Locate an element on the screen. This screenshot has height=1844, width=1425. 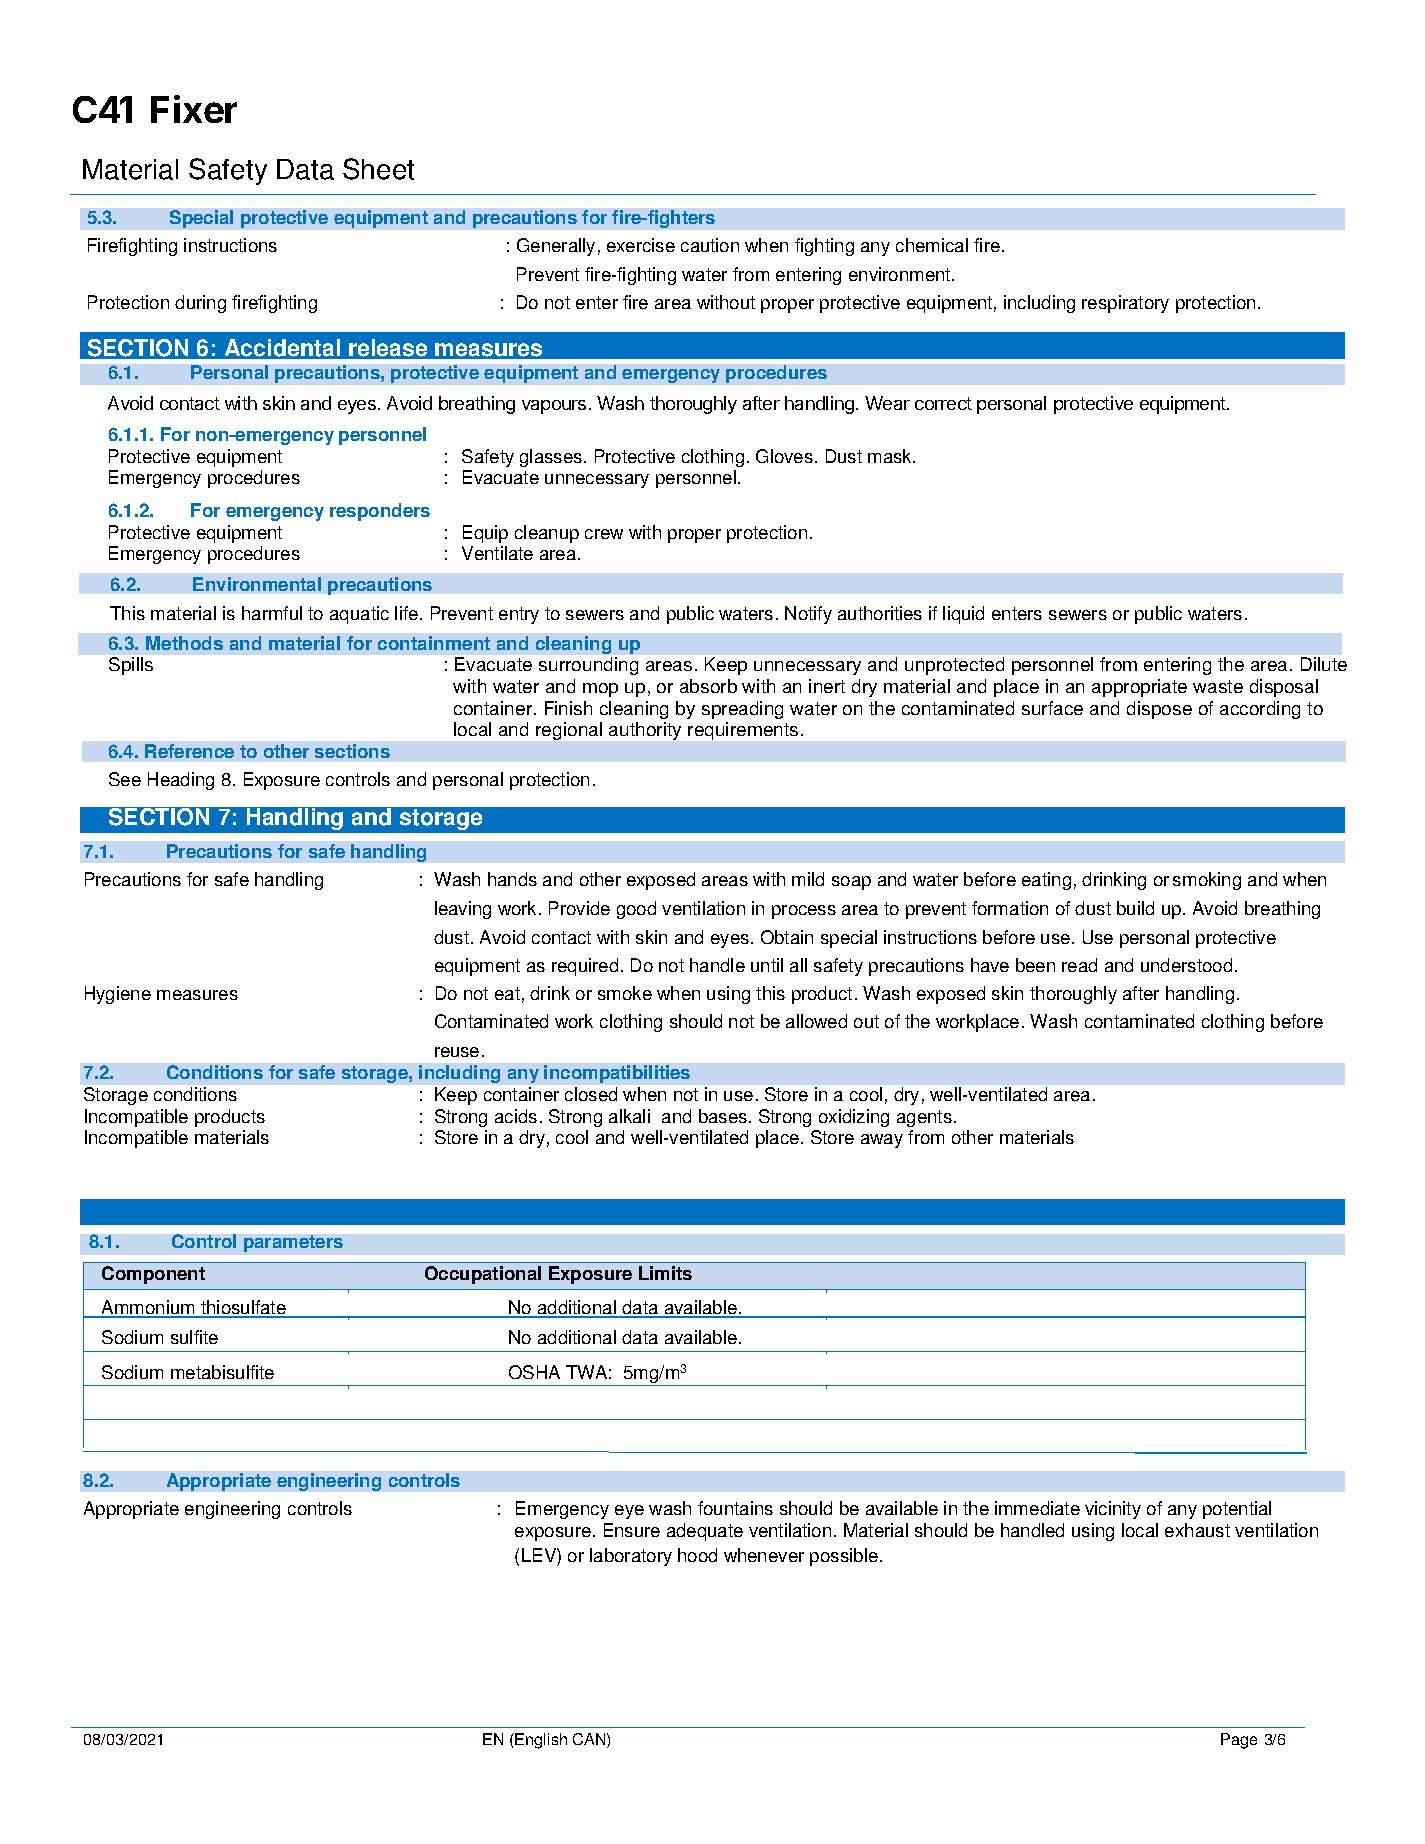
Page is located at coordinates (1239, 1741).
